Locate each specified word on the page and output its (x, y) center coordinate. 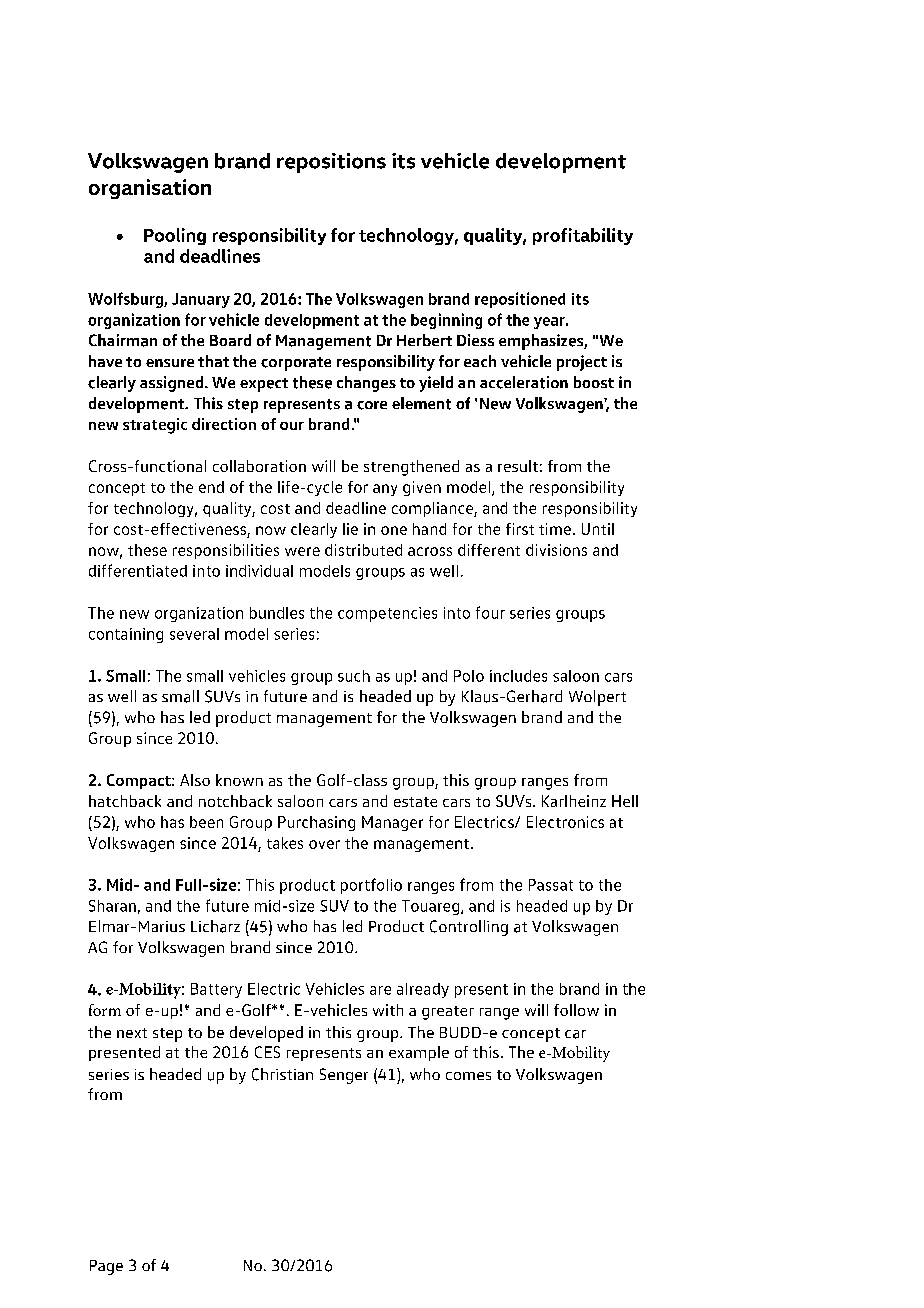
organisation (150, 189)
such (354, 676)
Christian (282, 1074)
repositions (331, 163)
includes (518, 676)
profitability (583, 236)
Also (195, 780)
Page (106, 1267)
